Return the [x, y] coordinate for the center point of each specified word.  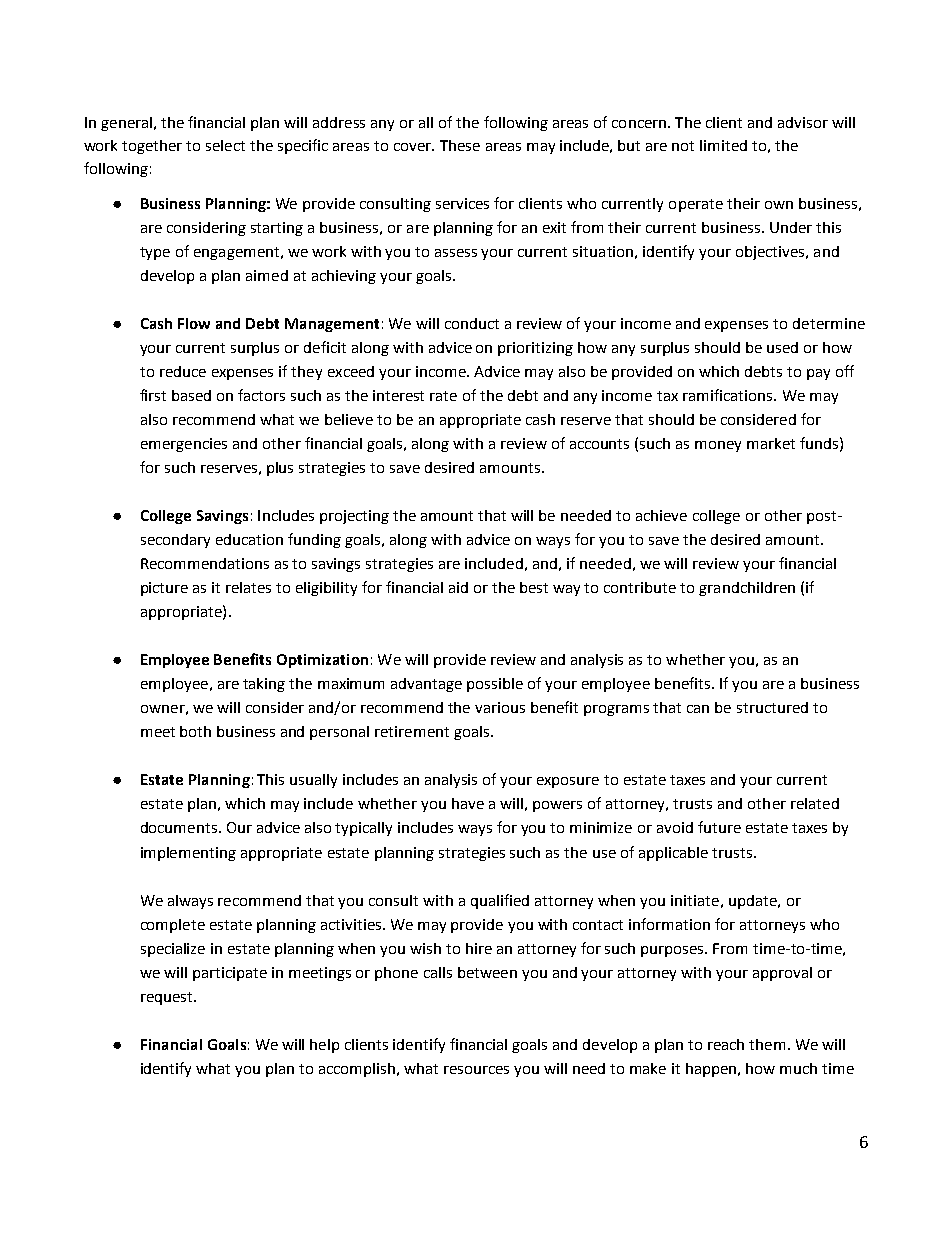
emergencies [184, 445]
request [168, 998]
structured [772, 707]
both [195, 731]
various [500, 707]
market [771, 443]
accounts [599, 444]
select [225, 145]
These [460, 145]
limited [723, 145]
